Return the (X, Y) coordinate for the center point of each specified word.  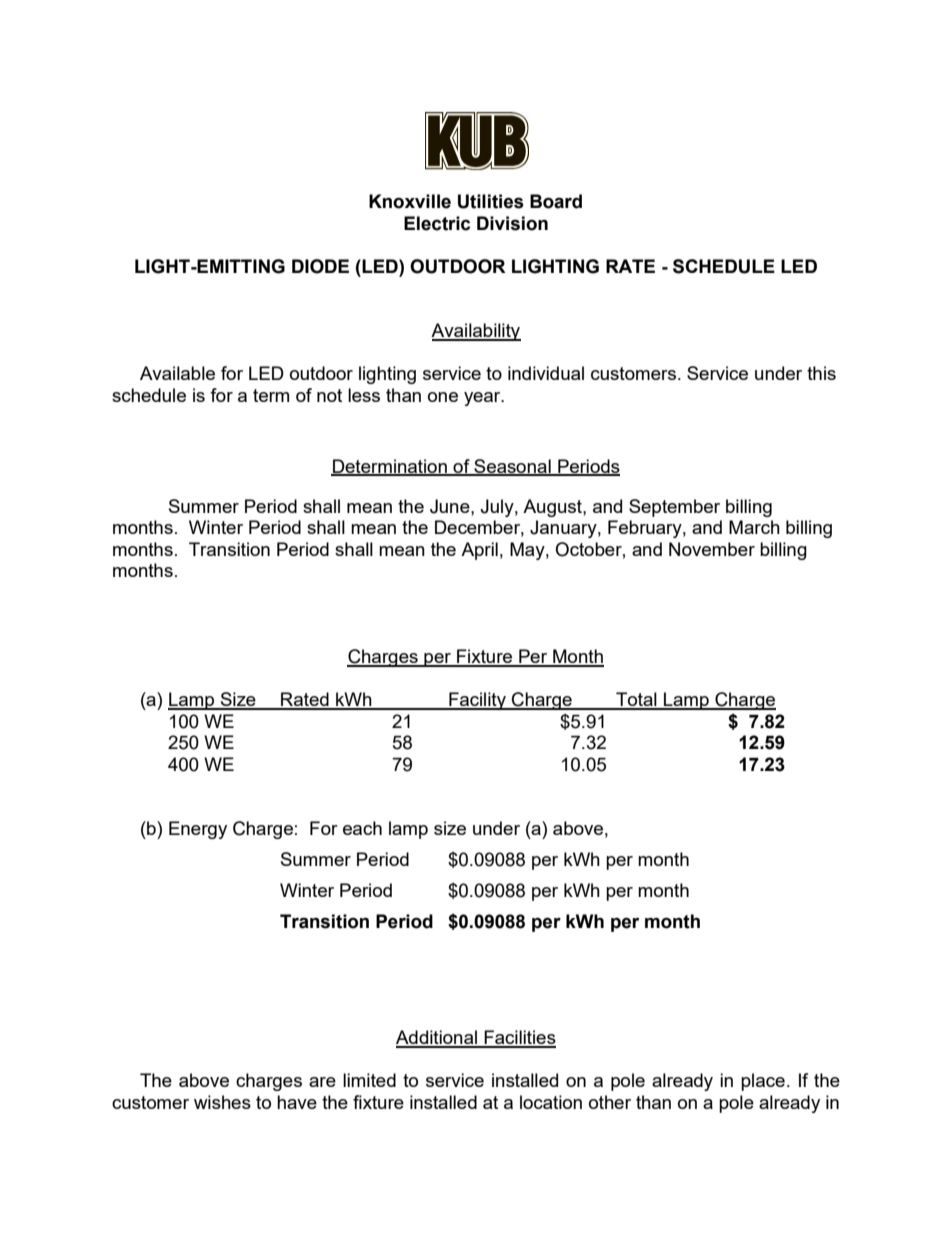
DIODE (320, 266)
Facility (477, 701)
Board (556, 201)
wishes (222, 1102)
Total (636, 700)
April (479, 551)
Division (512, 223)
